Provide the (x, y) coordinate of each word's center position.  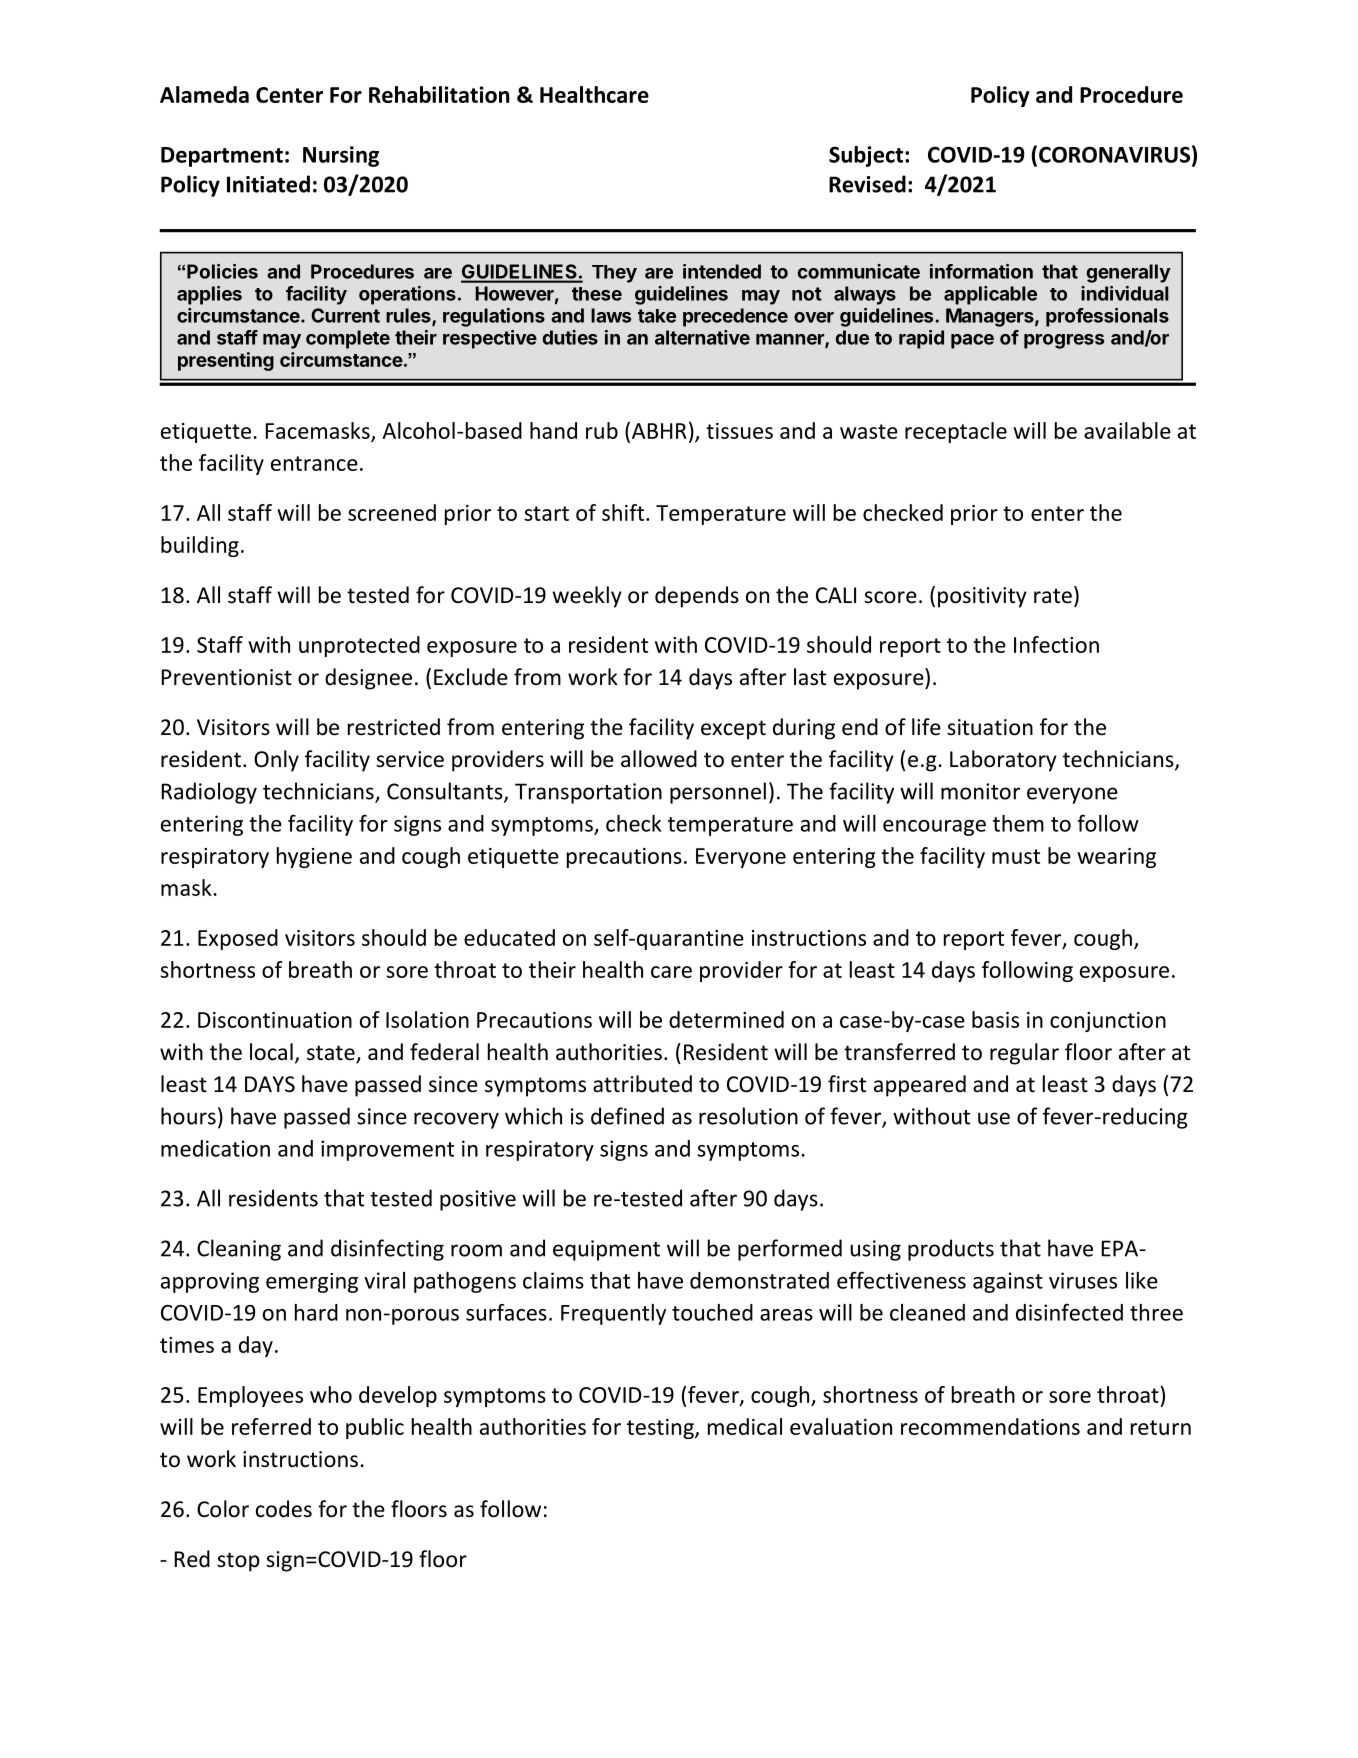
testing (661, 1429)
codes (284, 1509)
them (1018, 823)
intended (722, 271)
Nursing (341, 156)
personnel (718, 793)
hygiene (314, 857)
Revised (867, 184)
